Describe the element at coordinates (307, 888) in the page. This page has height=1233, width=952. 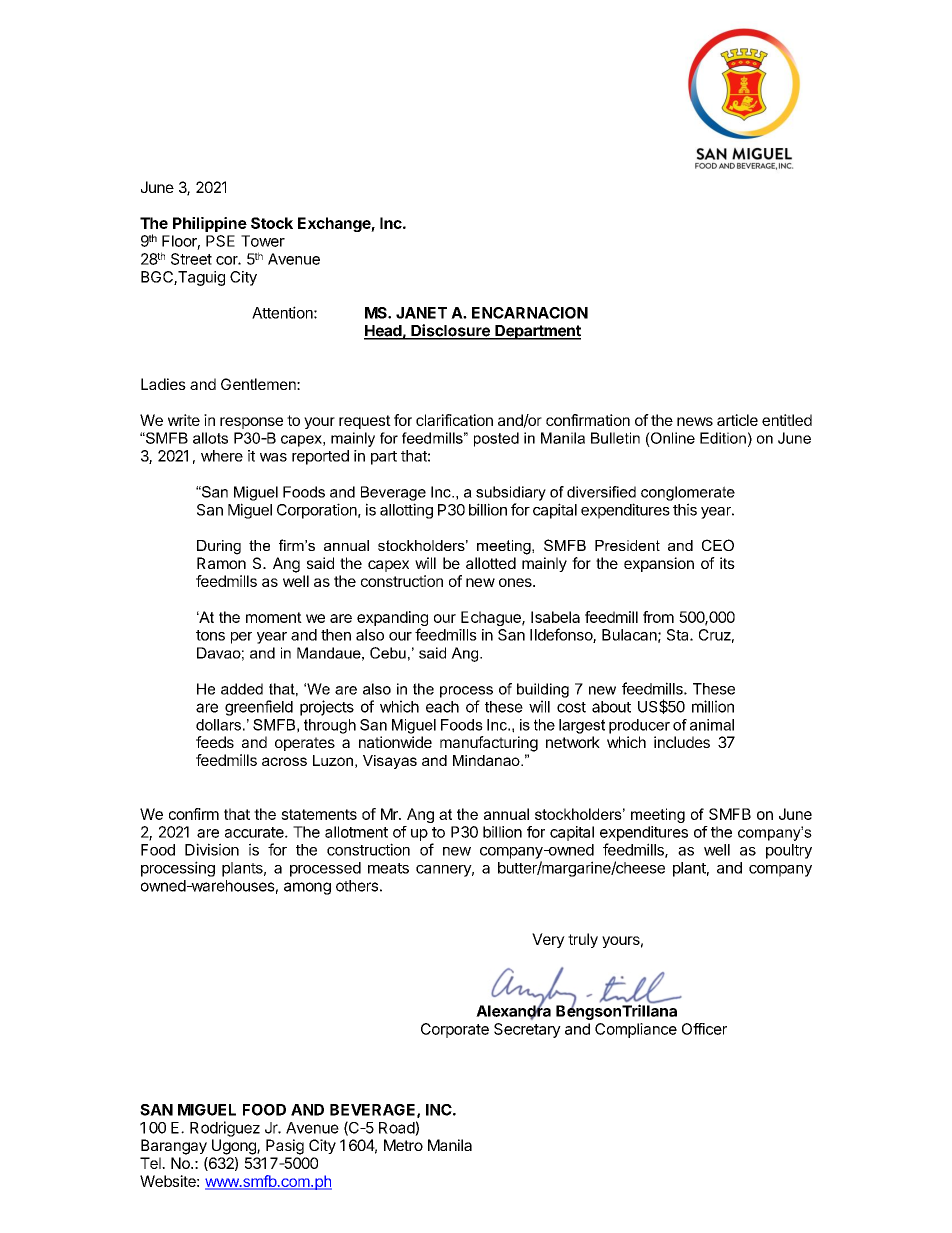
I see `among` at that location.
